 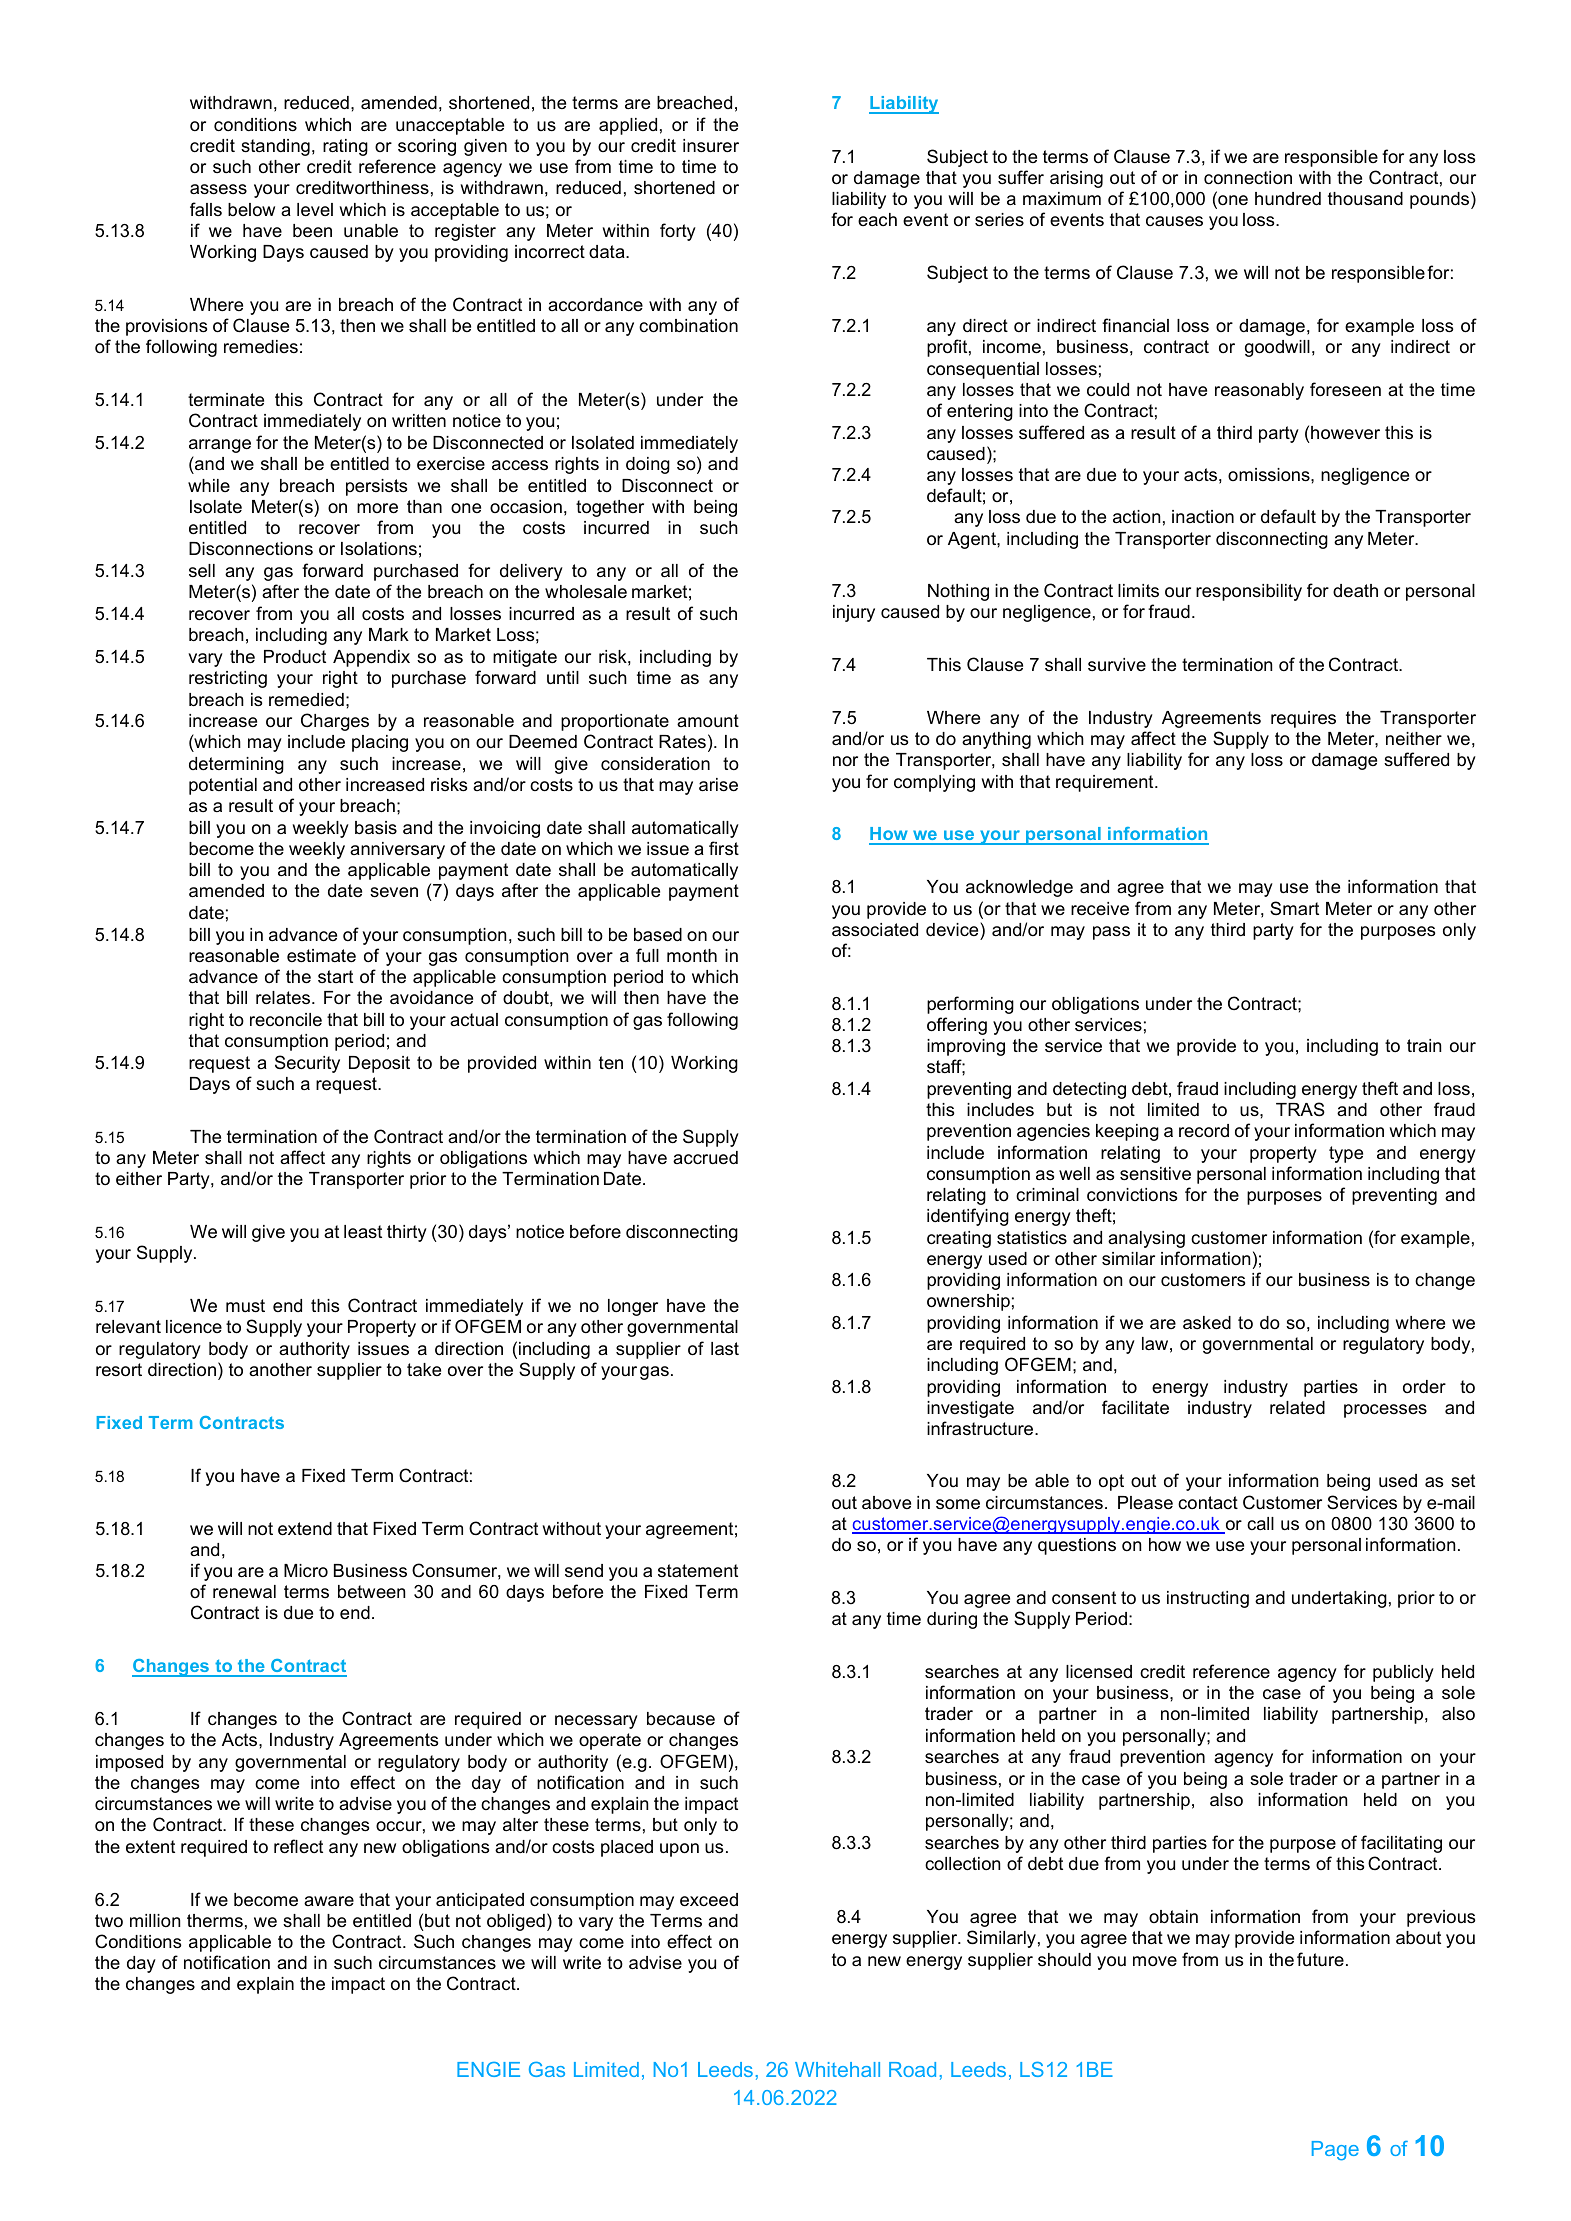 I want to click on Security, so click(x=307, y=1064).
